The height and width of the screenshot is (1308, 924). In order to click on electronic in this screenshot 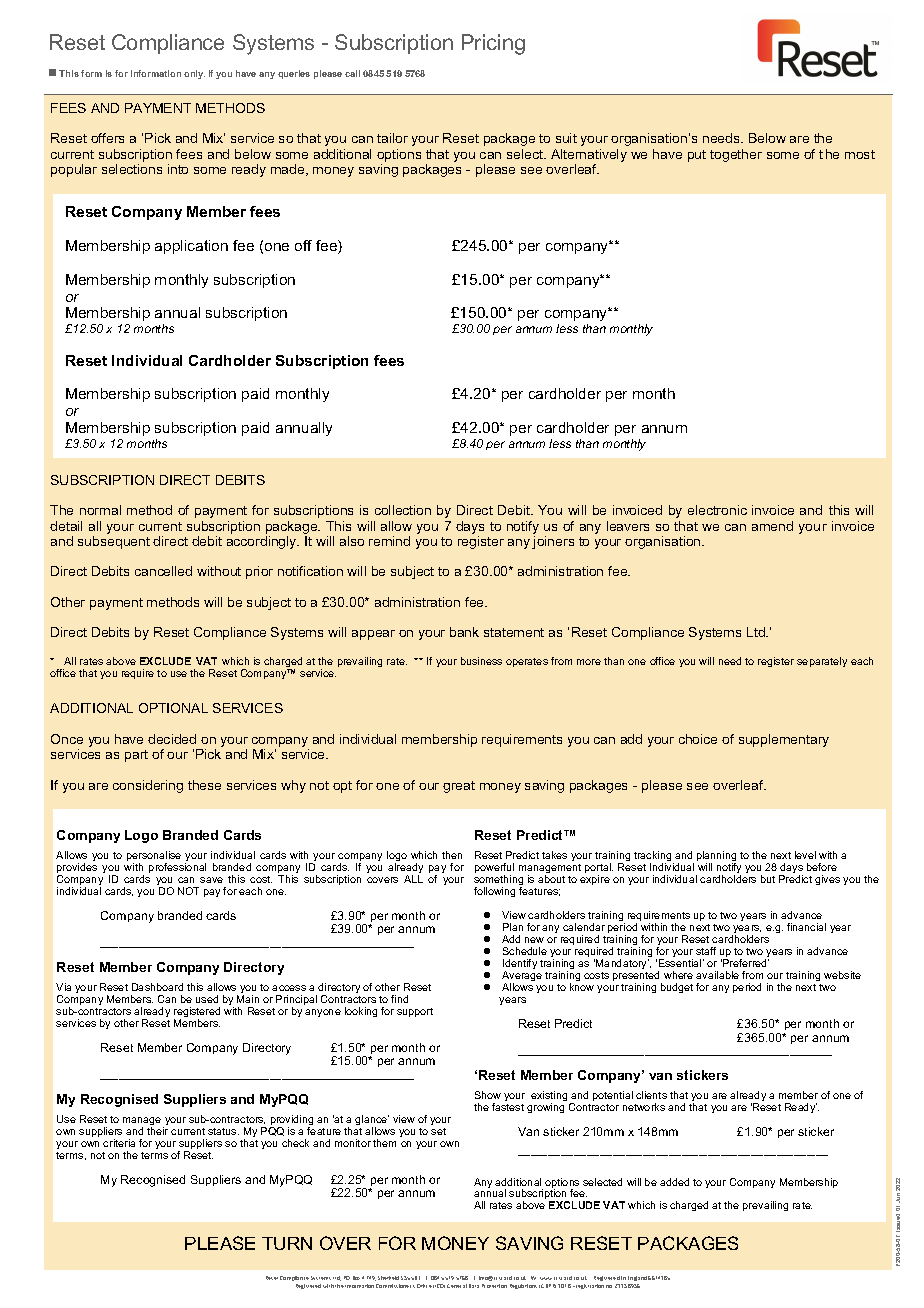, I will do `click(717, 510)`.
